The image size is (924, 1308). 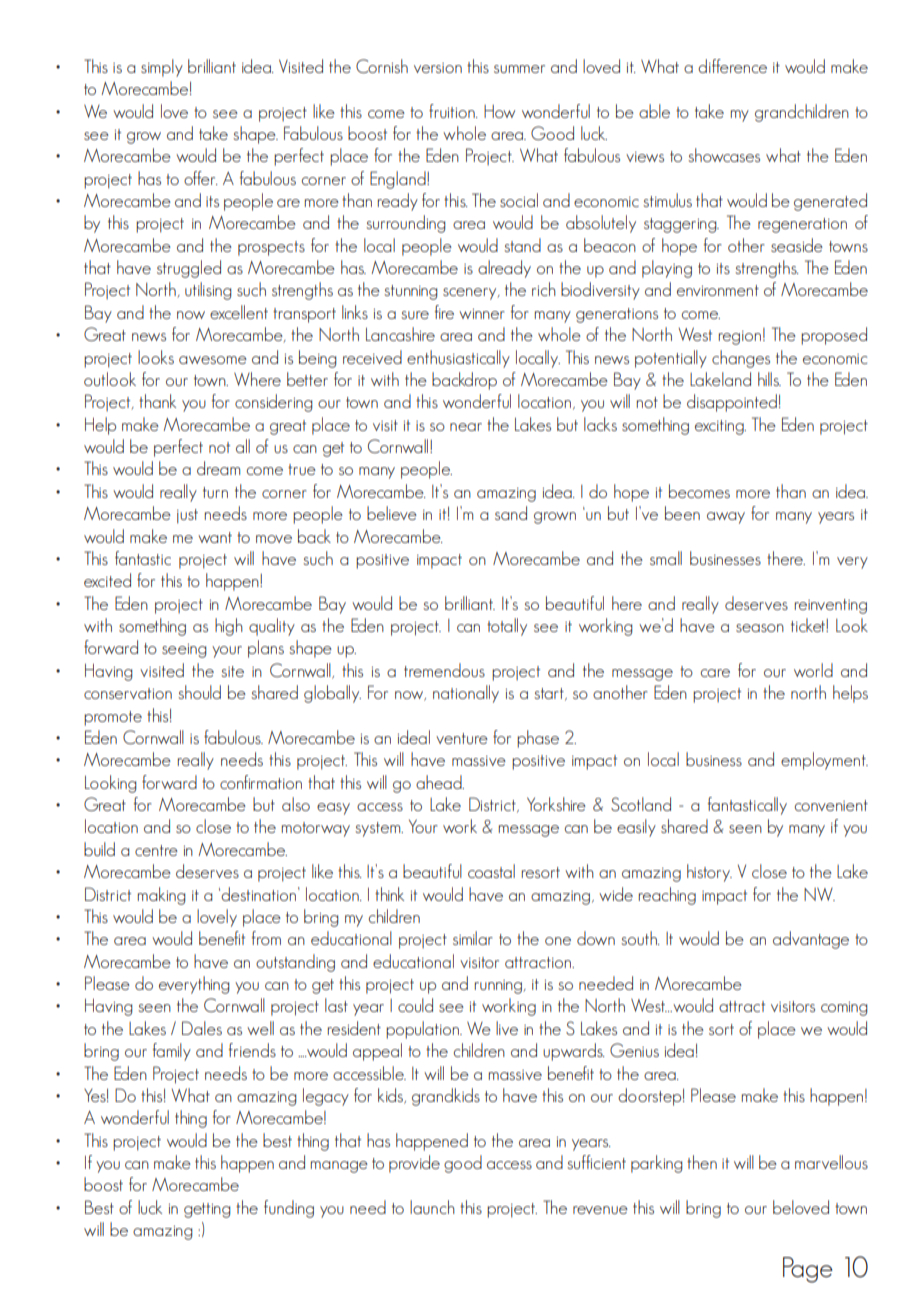 What do you see at coordinates (732, 66) in the image?
I see `difference` at bounding box center [732, 66].
